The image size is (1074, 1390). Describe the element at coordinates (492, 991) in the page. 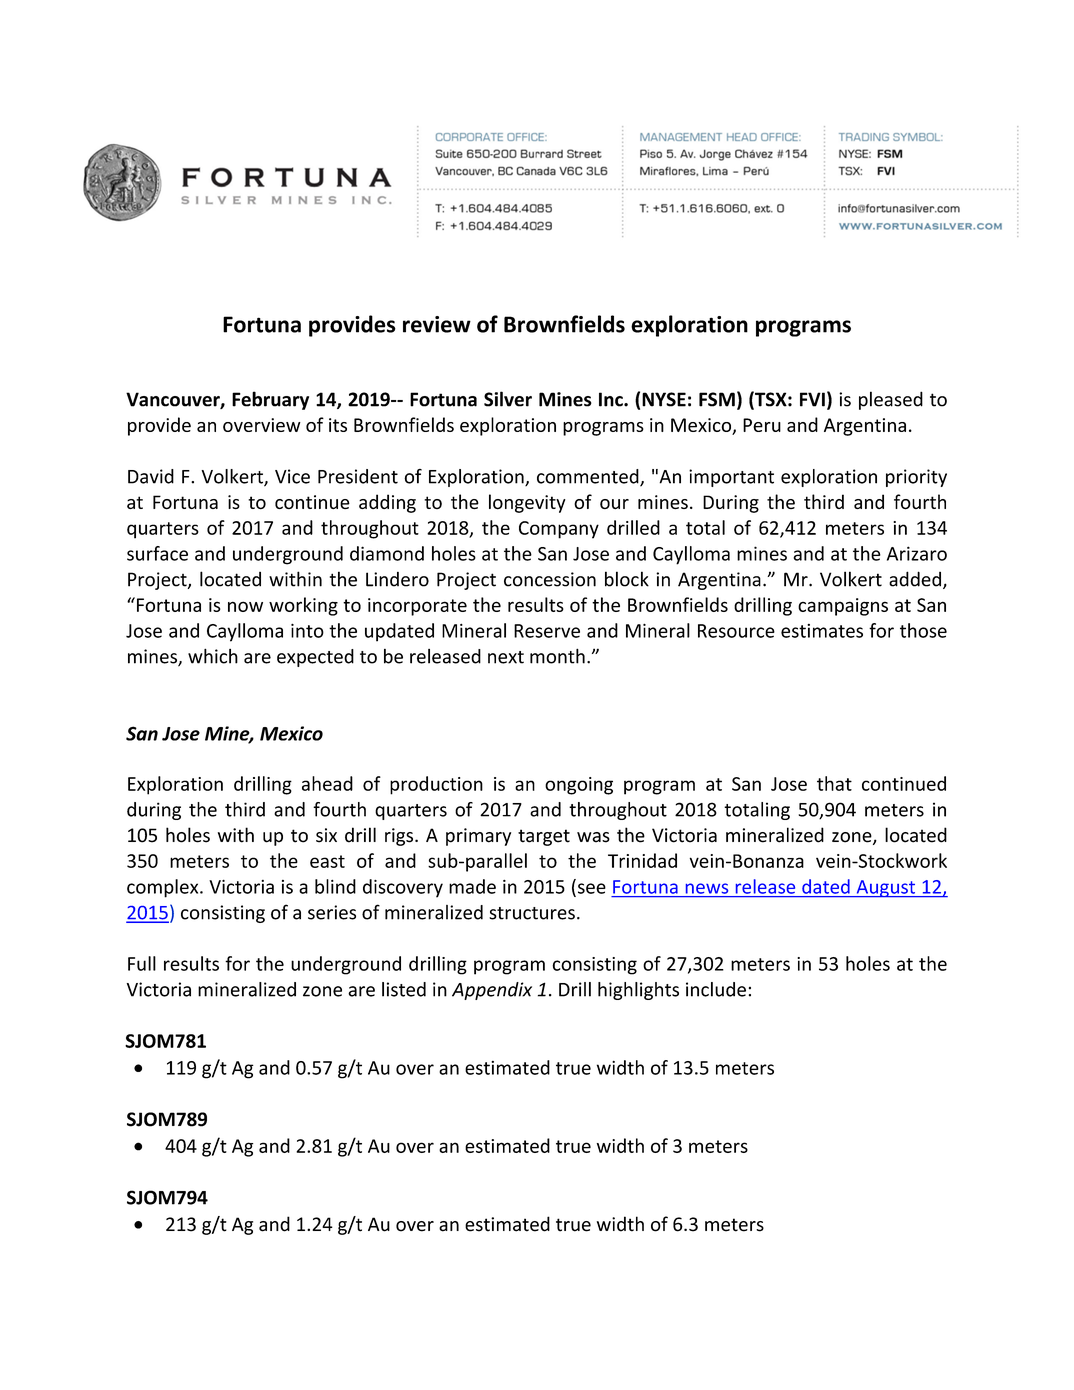

I see `Appendix` at that location.
